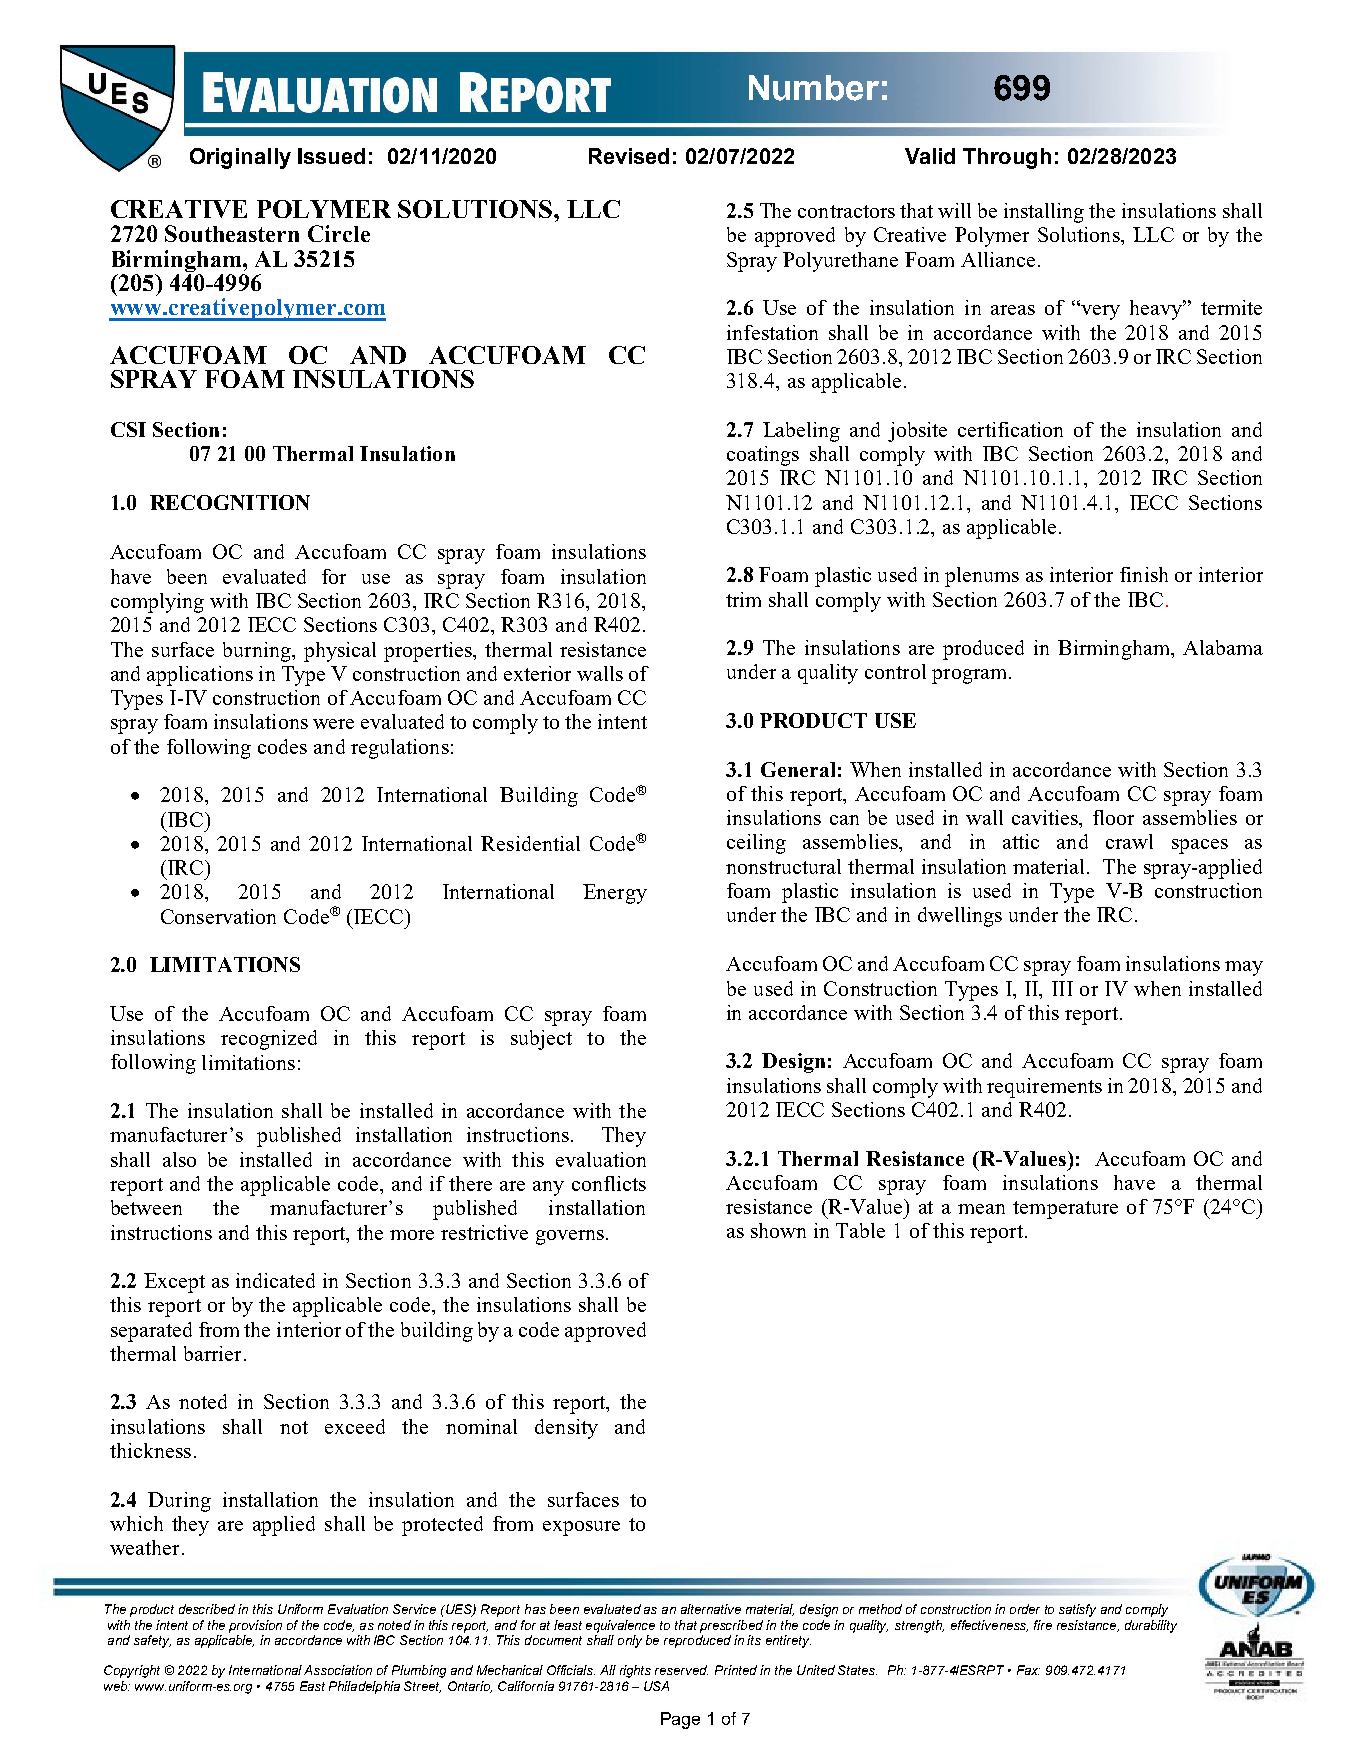 Image resolution: width=1352 pixels, height=1749 pixels. Describe the element at coordinates (1113, 817) in the page. I see `floor` at that location.
